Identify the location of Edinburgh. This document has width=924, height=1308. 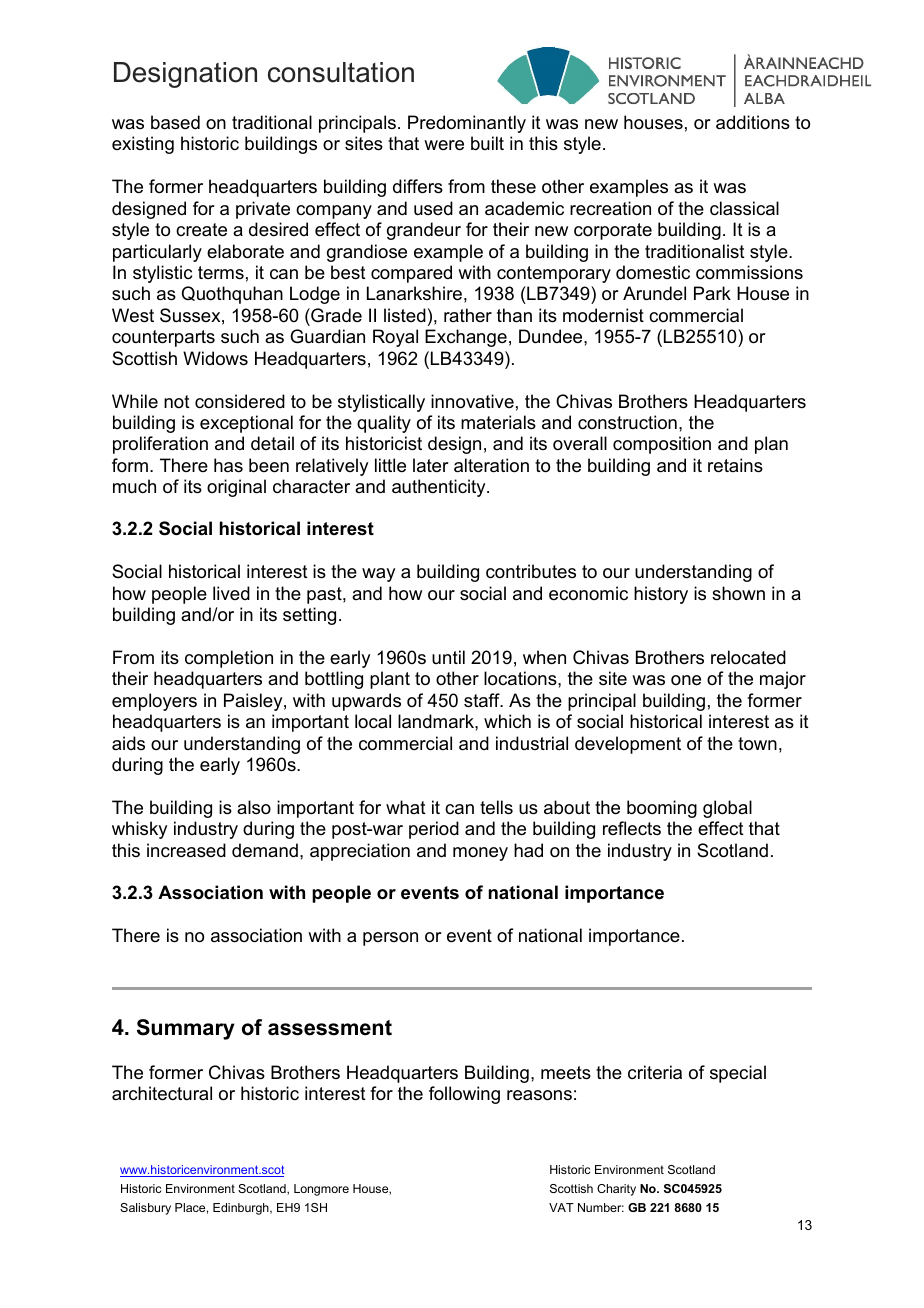
(242, 1209).
